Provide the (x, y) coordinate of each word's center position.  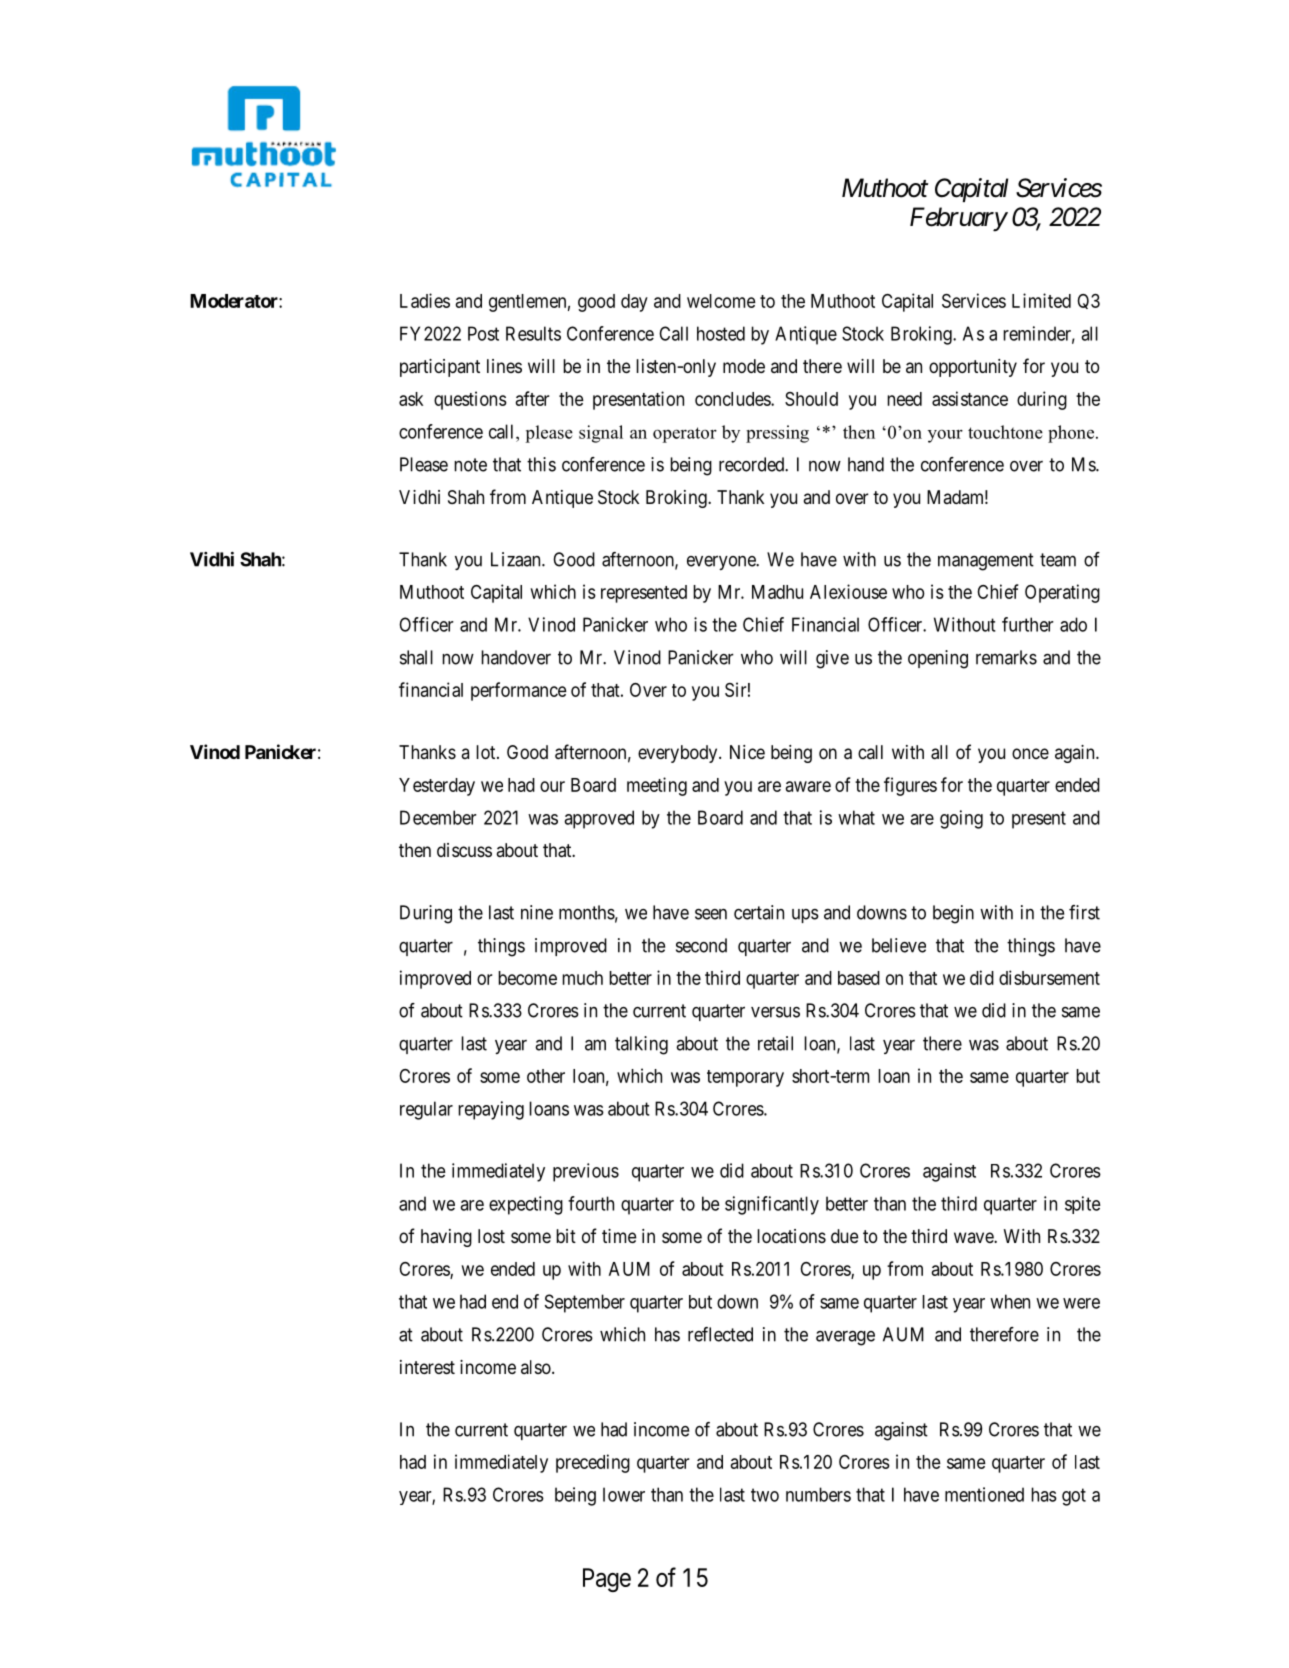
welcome (721, 301)
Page (607, 1580)
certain (759, 912)
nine (537, 912)
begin (953, 914)
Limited (1041, 300)
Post (483, 333)
